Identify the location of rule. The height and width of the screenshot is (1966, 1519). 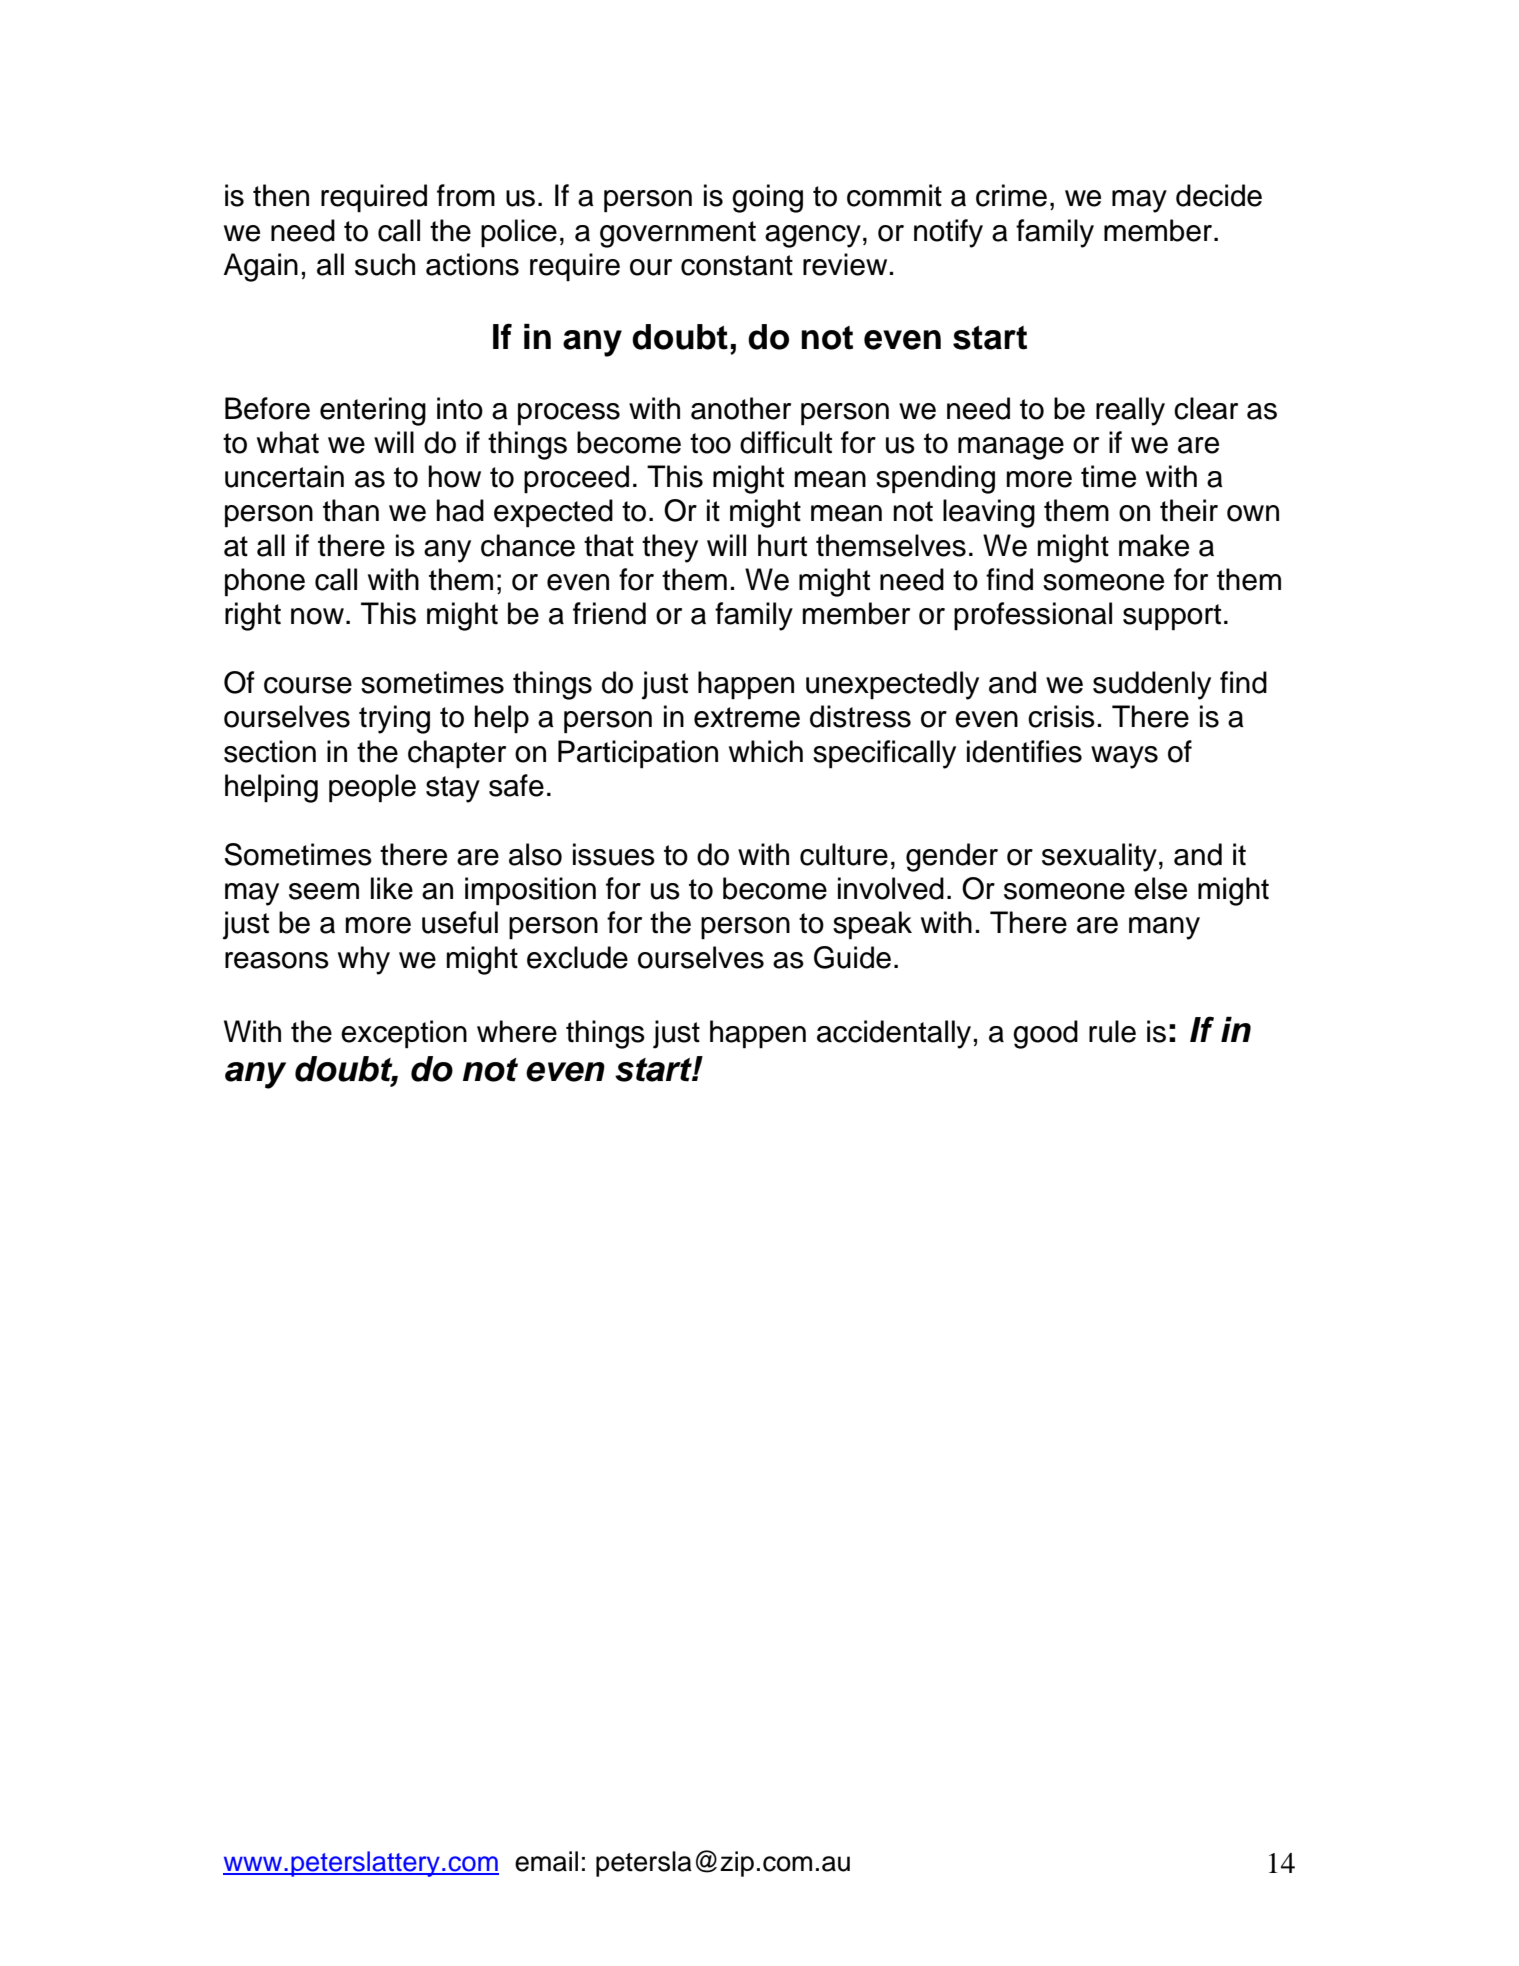
(1112, 1031).
